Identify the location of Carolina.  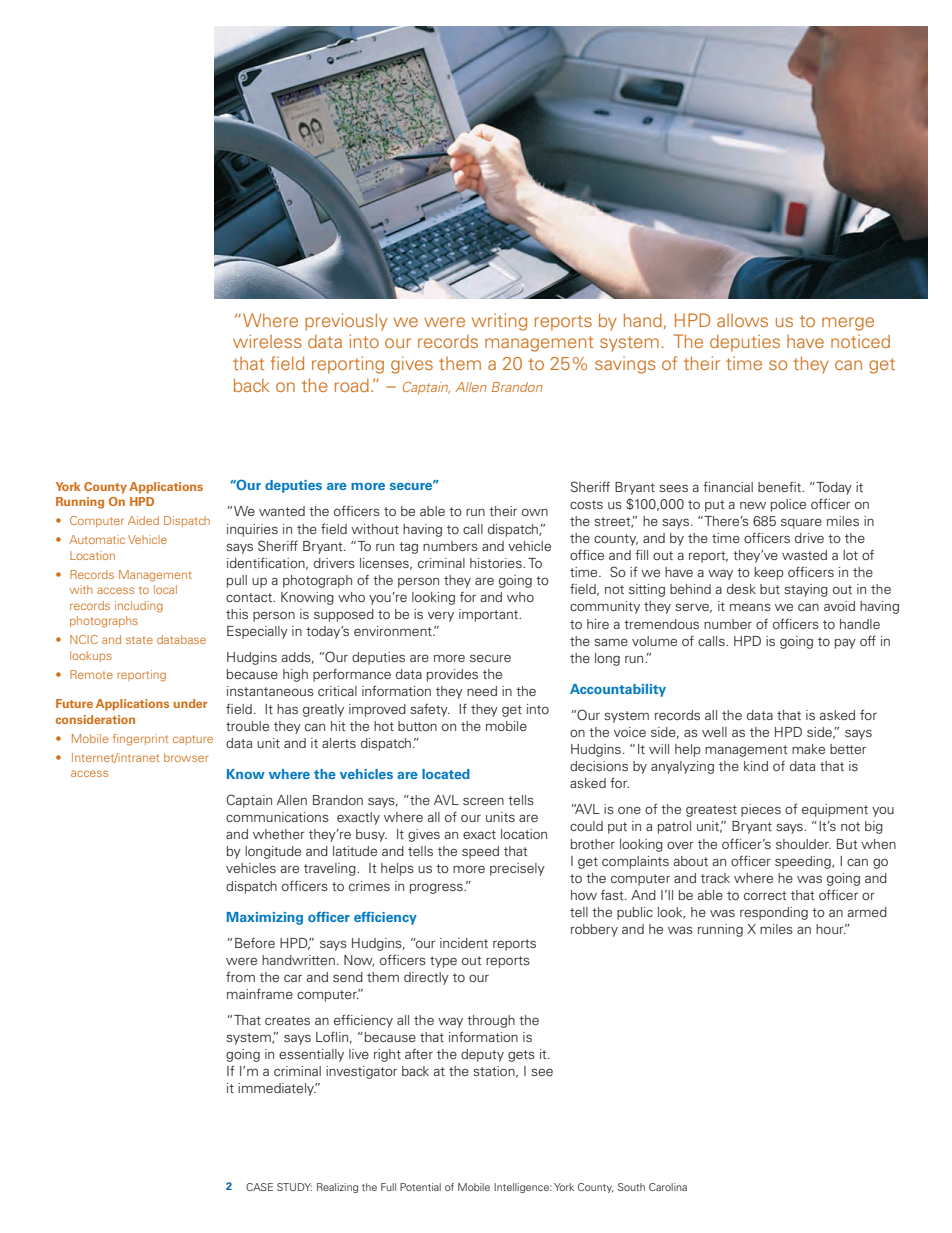
(668, 1187).
